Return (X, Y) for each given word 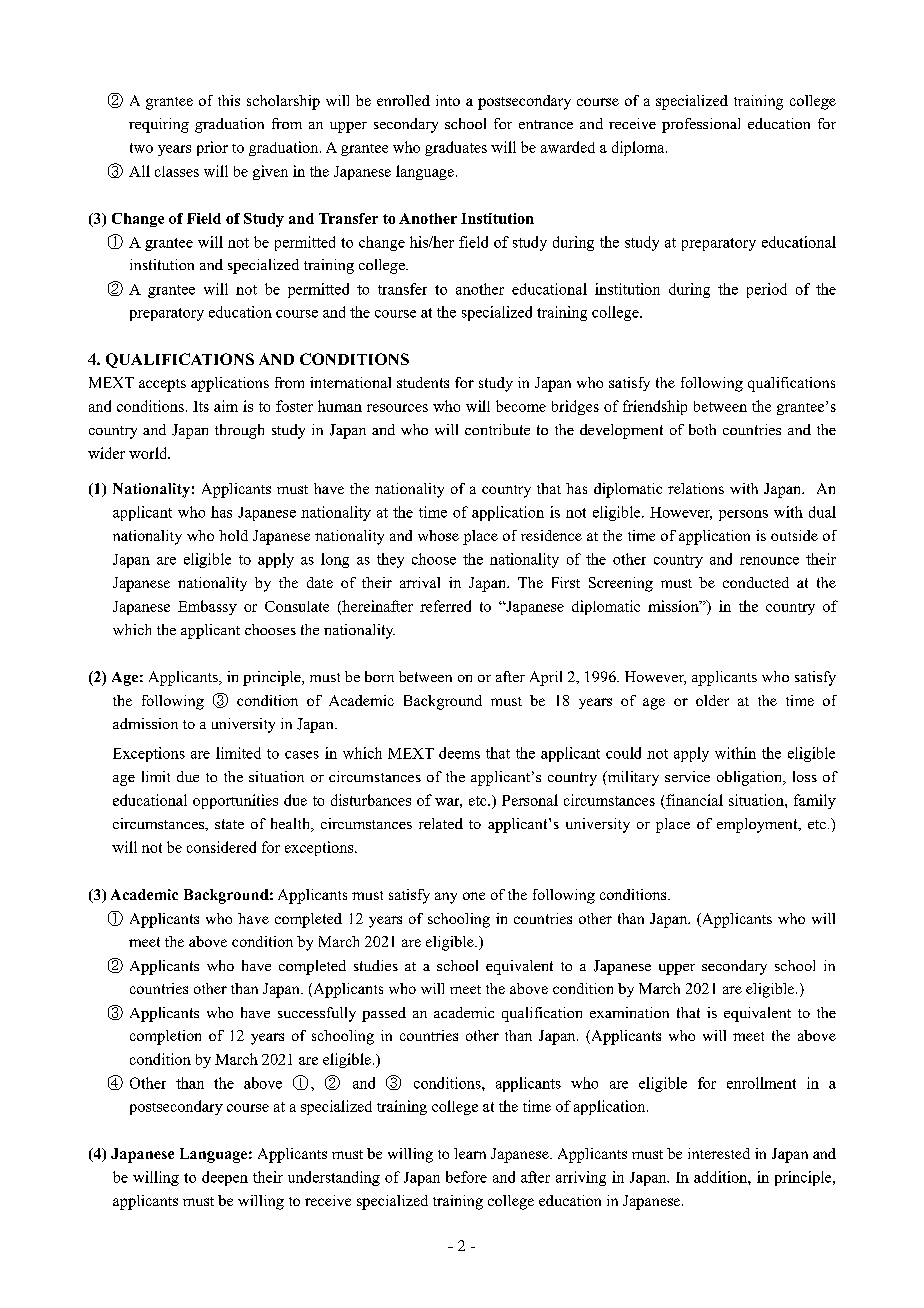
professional (701, 125)
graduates (456, 148)
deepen (225, 1178)
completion (165, 1037)
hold (233, 535)
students (423, 382)
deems (459, 753)
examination (629, 1012)
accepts (162, 385)
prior (212, 148)
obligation (751, 778)
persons (743, 515)
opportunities (235, 801)
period (767, 290)
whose (438, 535)
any (446, 898)
